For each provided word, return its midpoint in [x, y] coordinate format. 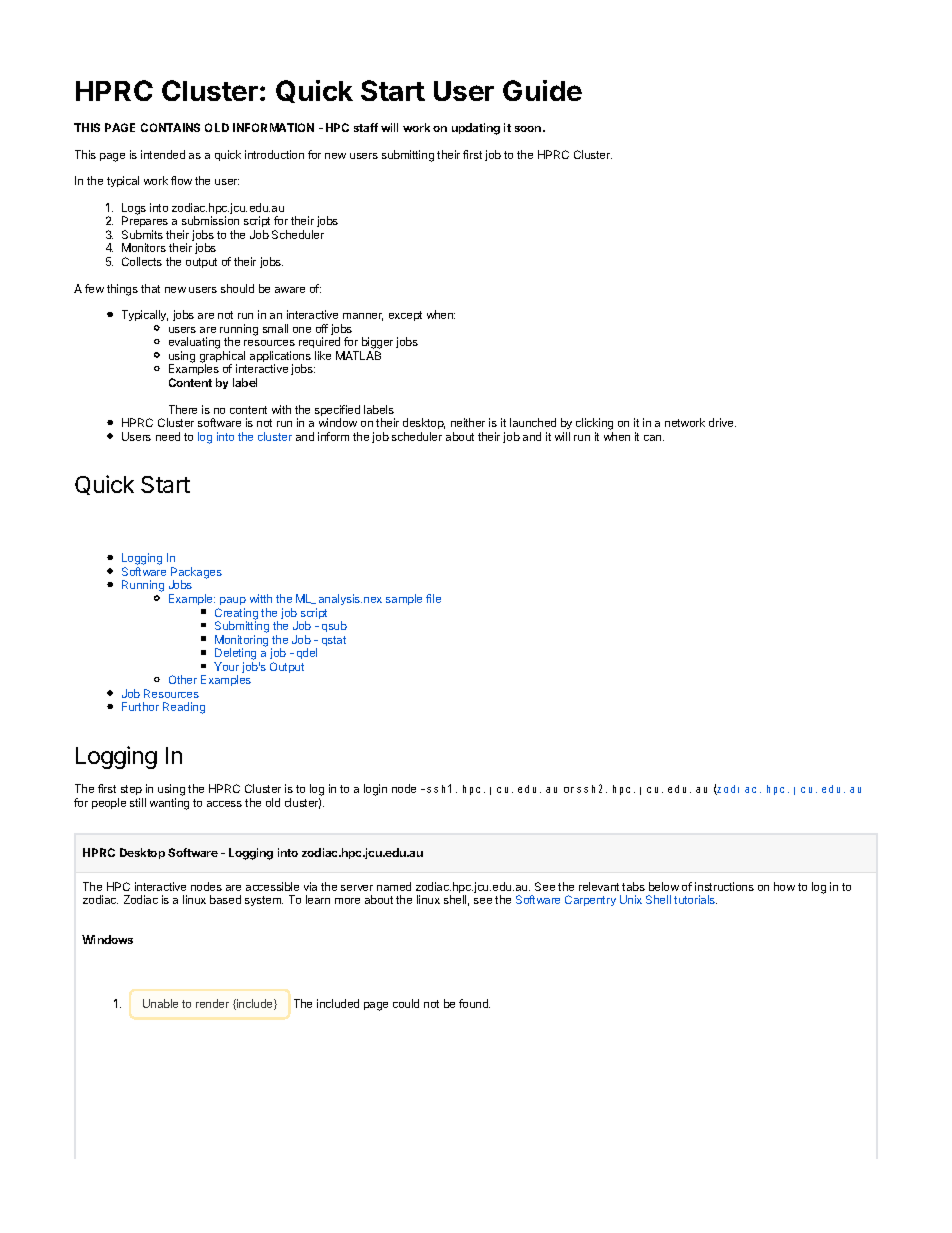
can [654, 438]
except [405, 316]
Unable [160, 1003]
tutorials [695, 899]
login [375, 790]
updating [476, 129]
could [406, 1003]
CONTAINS [170, 127]
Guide [542, 90]
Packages [196, 574]
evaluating [194, 344]
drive [722, 422]
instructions [724, 886]
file [433, 598]
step [131, 790]
